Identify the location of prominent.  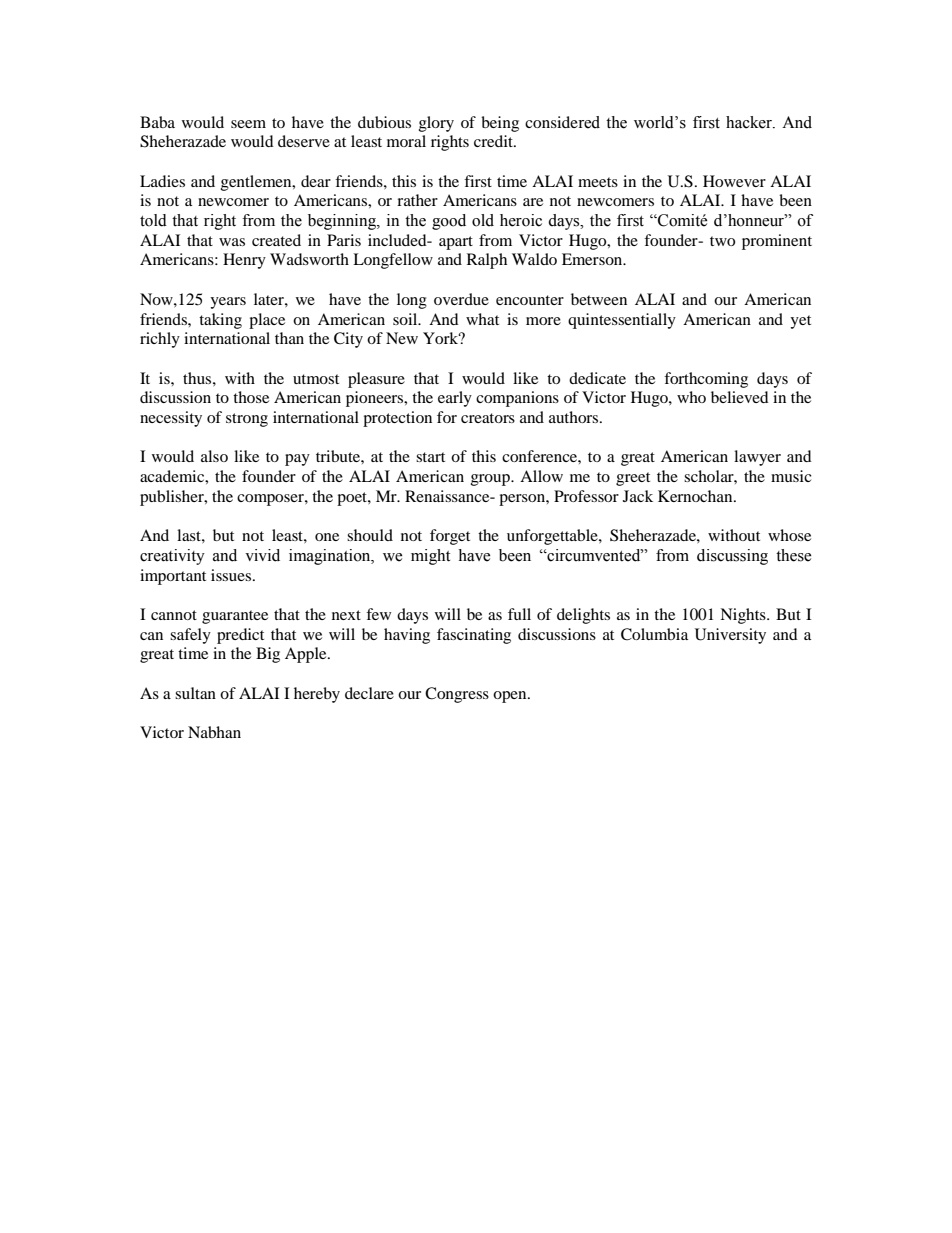
(777, 242).
